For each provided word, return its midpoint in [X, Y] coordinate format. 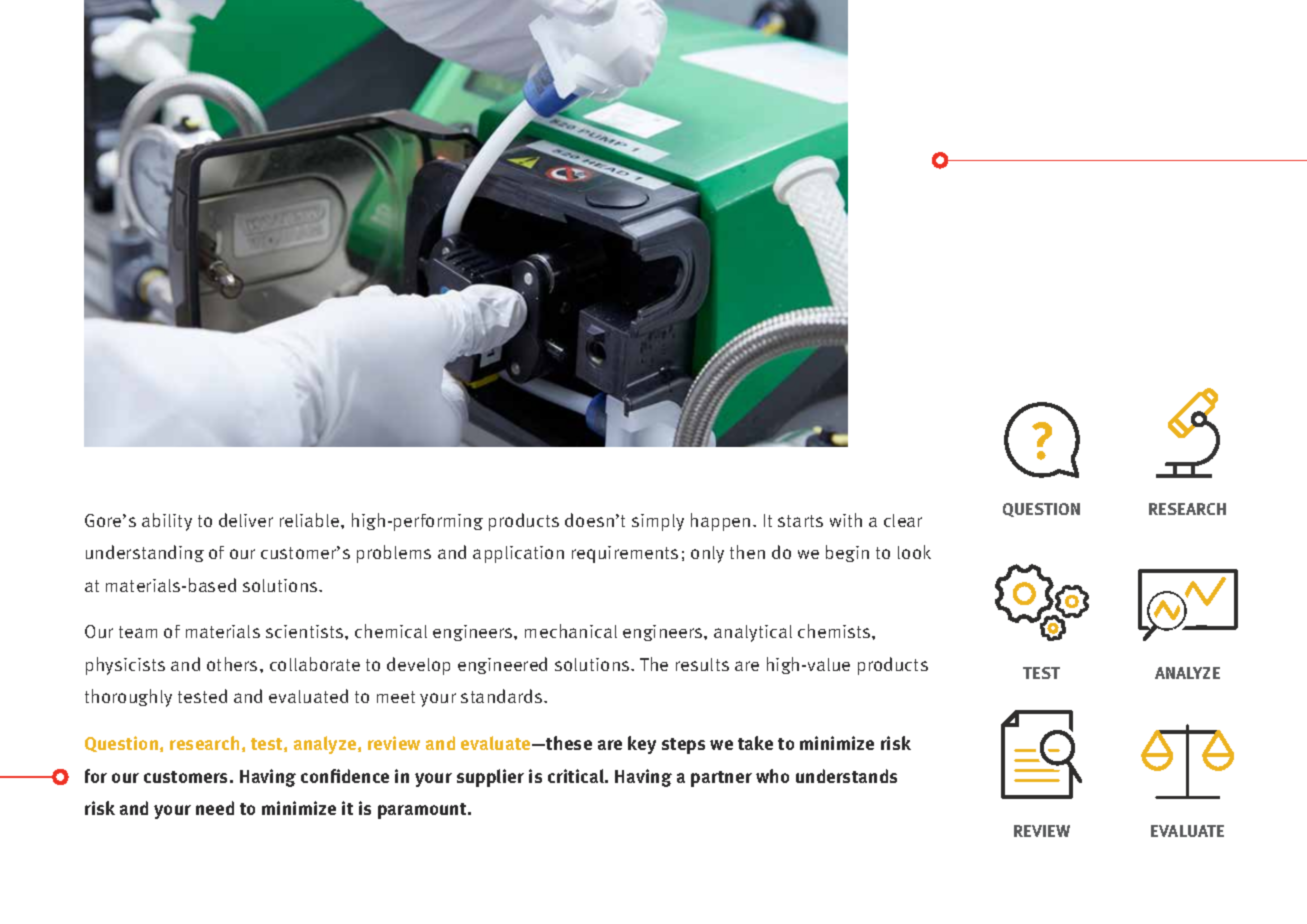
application [518, 554]
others [232, 664]
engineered [502, 665]
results [702, 664]
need [215, 808]
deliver [246, 520]
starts [800, 521]
